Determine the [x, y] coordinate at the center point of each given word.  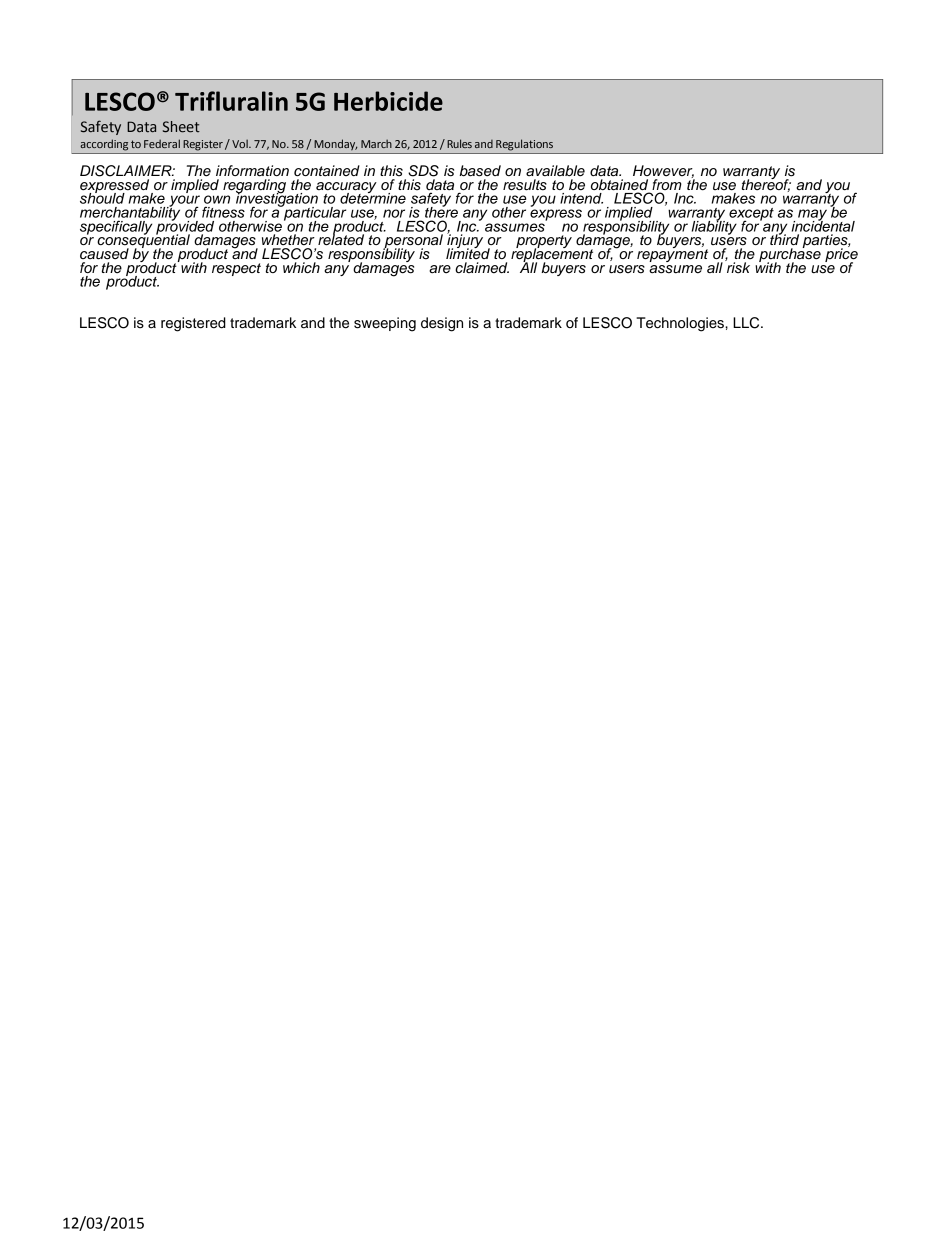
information [252, 171]
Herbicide [388, 101]
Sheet [181, 127]
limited [468, 253]
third [784, 238]
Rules [459, 143]
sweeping [385, 324]
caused [104, 254]
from [667, 184]
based [480, 171]
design [442, 324]
